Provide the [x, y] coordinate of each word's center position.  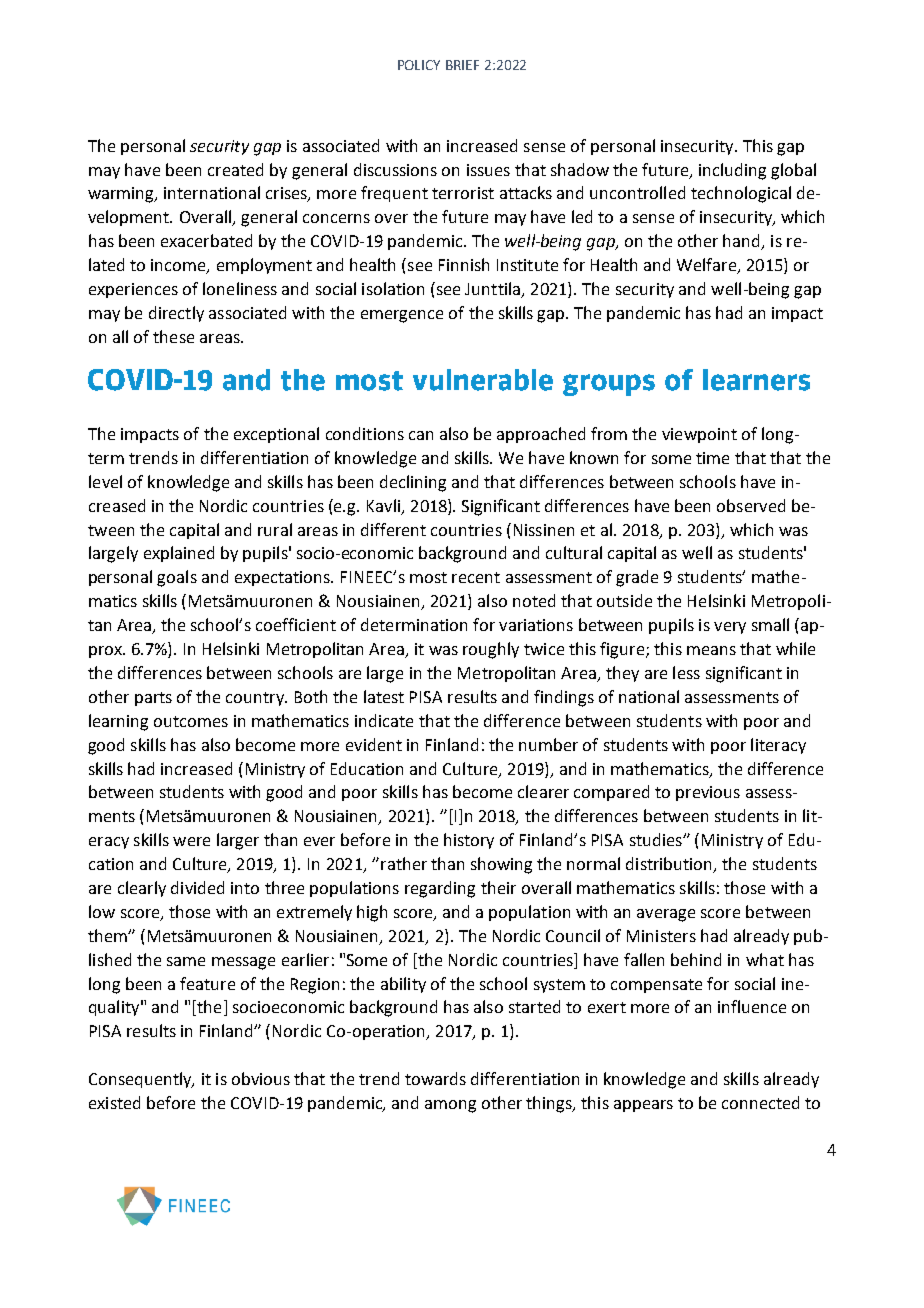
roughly [491, 650]
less [686, 672]
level [105, 481]
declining [413, 483]
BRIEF [462, 65]
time [712, 458]
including [732, 171]
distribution [670, 865]
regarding [440, 889]
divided [197, 887]
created [235, 169]
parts [153, 699]
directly [176, 314]
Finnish [464, 264]
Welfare [707, 266]
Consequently [141, 1080]
